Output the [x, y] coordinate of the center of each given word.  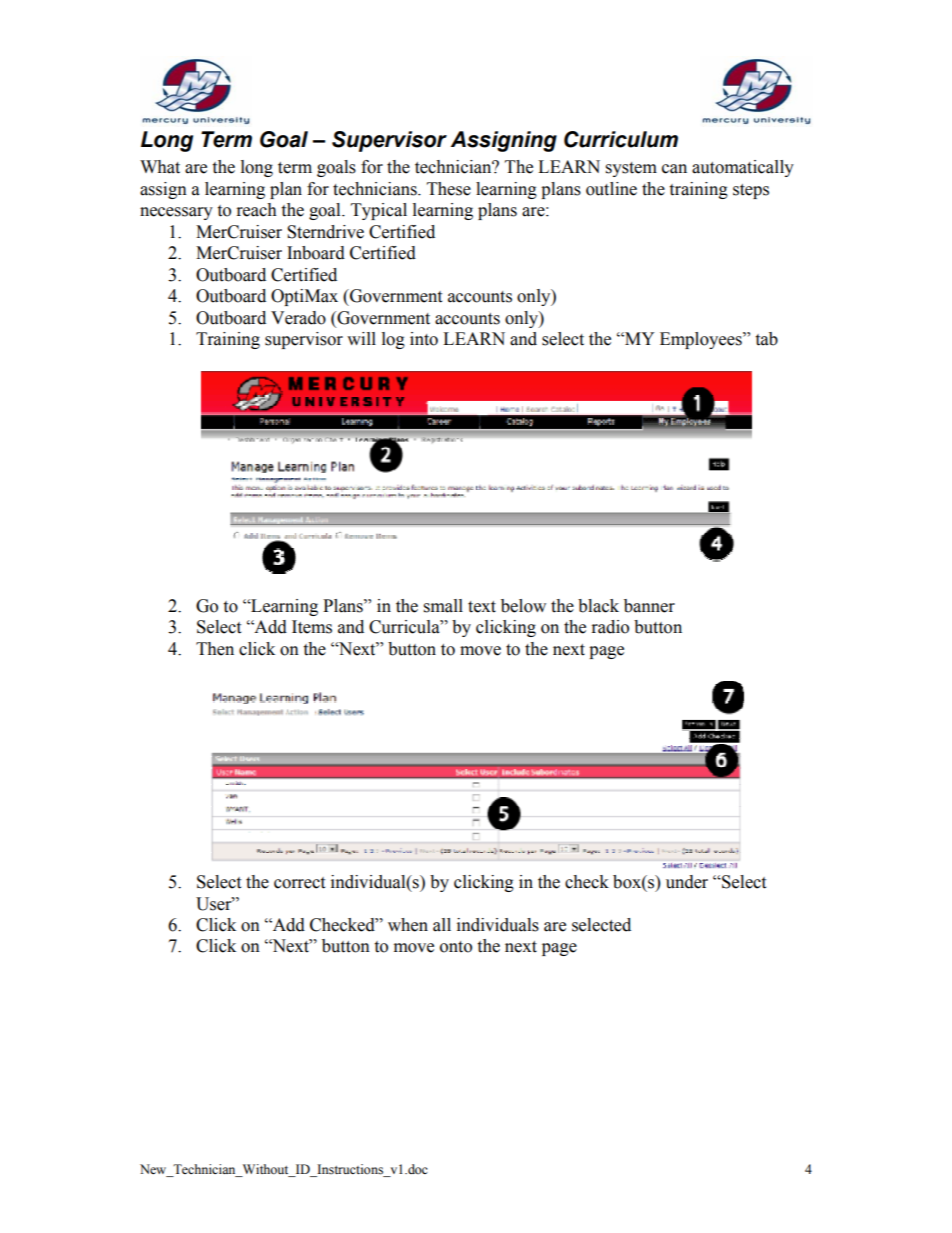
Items [312, 627]
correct [299, 883]
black [598, 606]
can [674, 169]
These [449, 189]
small [443, 606]
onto [456, 947]
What [160, 167]
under [687, 882]
